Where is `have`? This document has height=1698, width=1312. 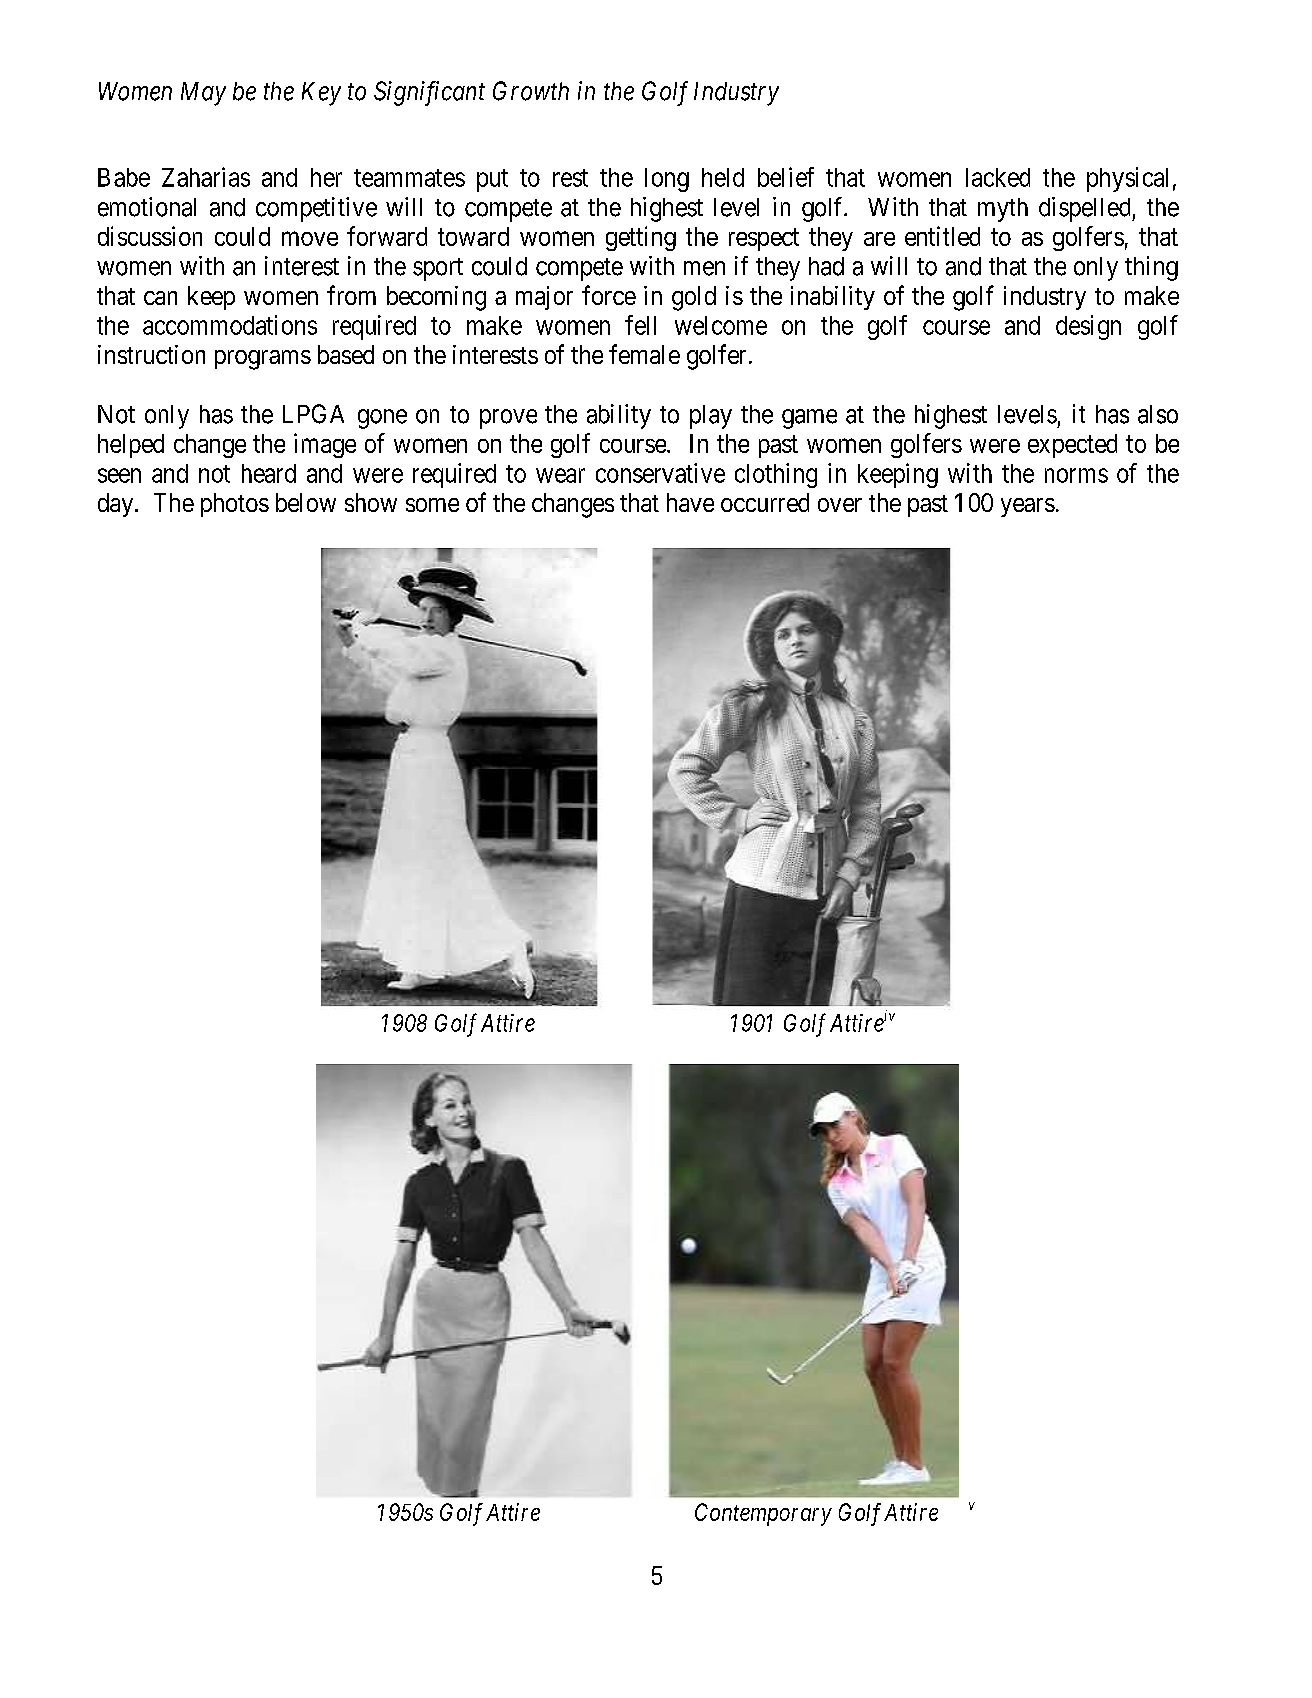
have is located at coordinates (690, 502).
